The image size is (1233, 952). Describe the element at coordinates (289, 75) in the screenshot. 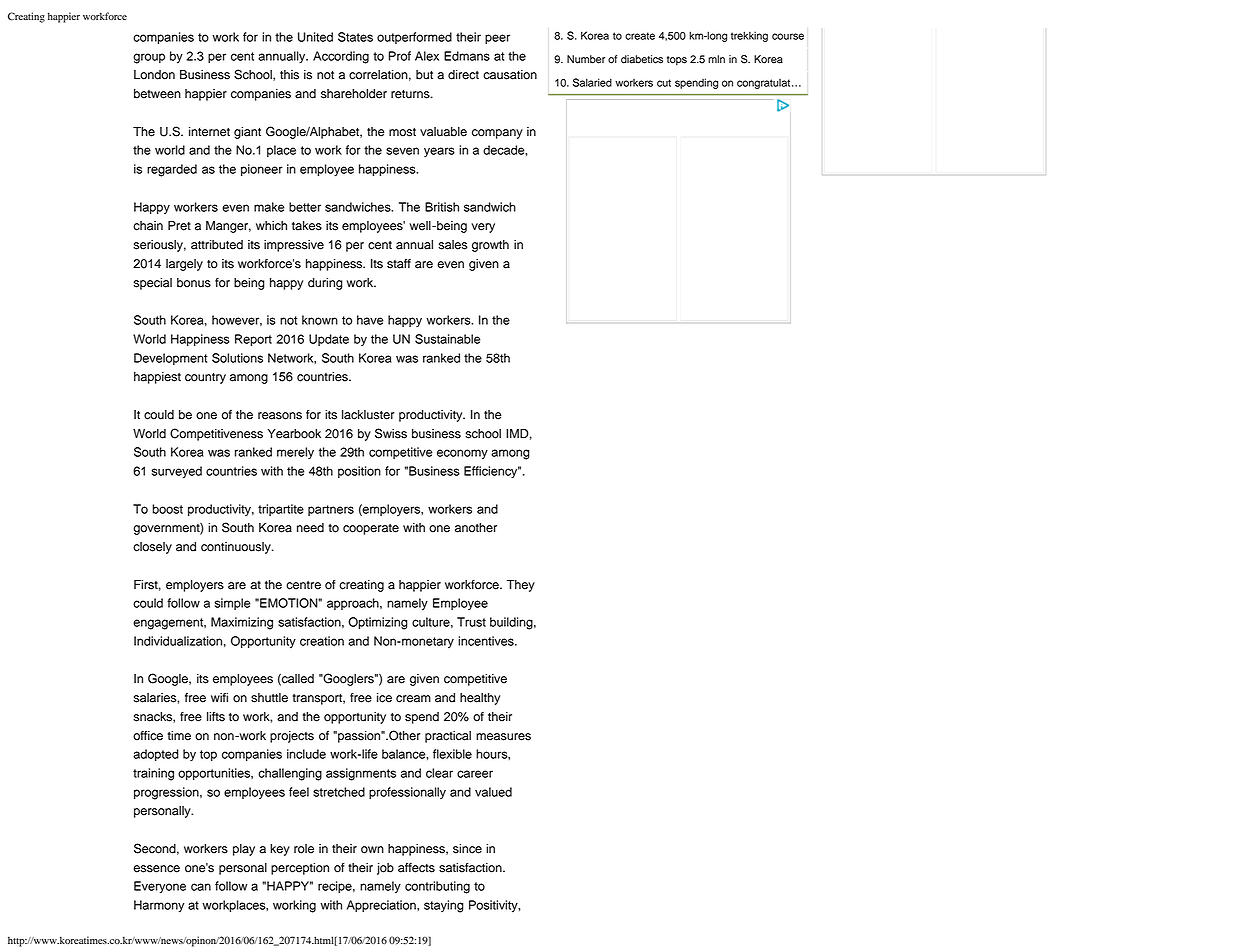

I see `this` at that location.
